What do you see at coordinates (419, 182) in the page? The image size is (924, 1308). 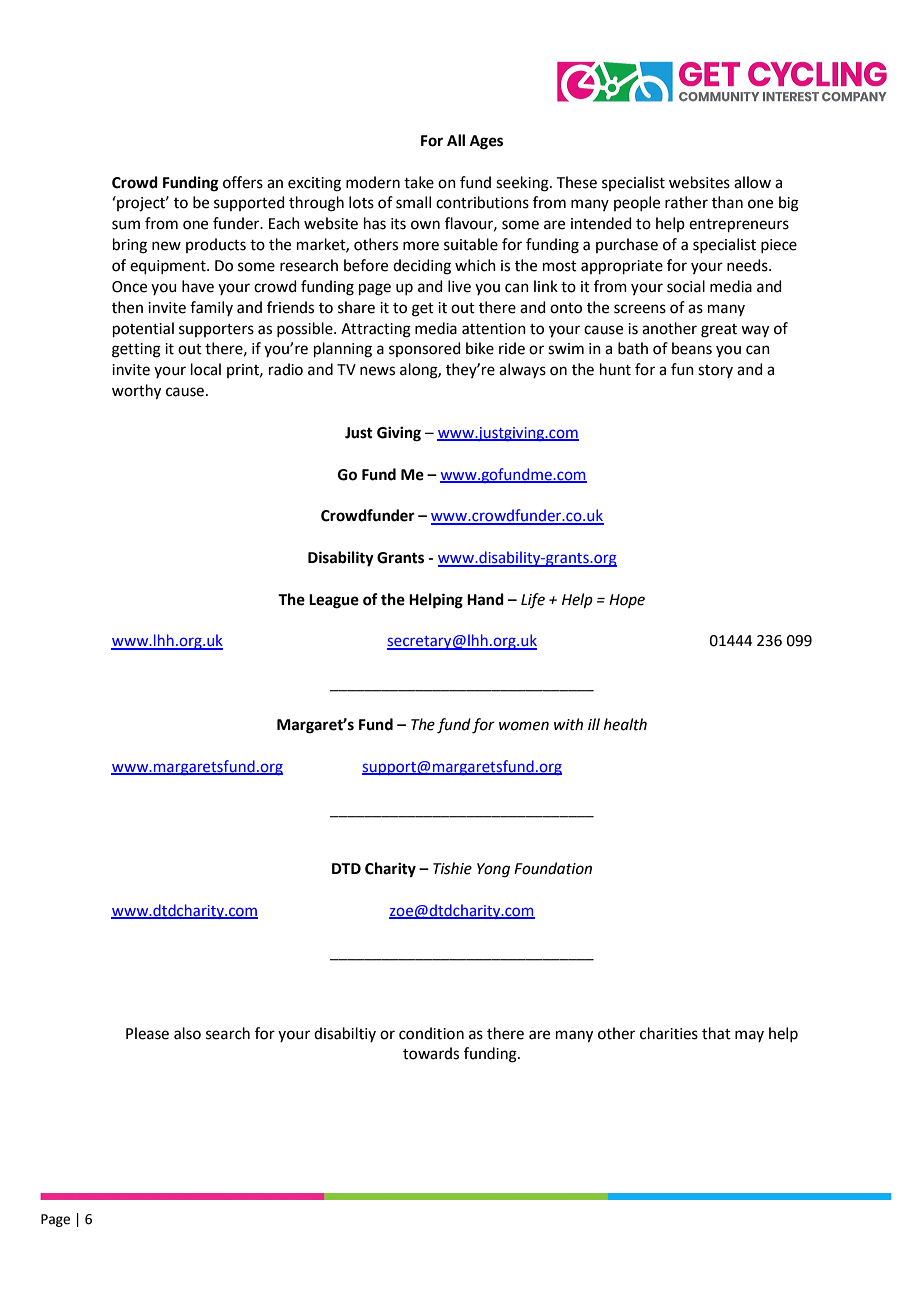 I see `take` at bounding box center [419, 182].
